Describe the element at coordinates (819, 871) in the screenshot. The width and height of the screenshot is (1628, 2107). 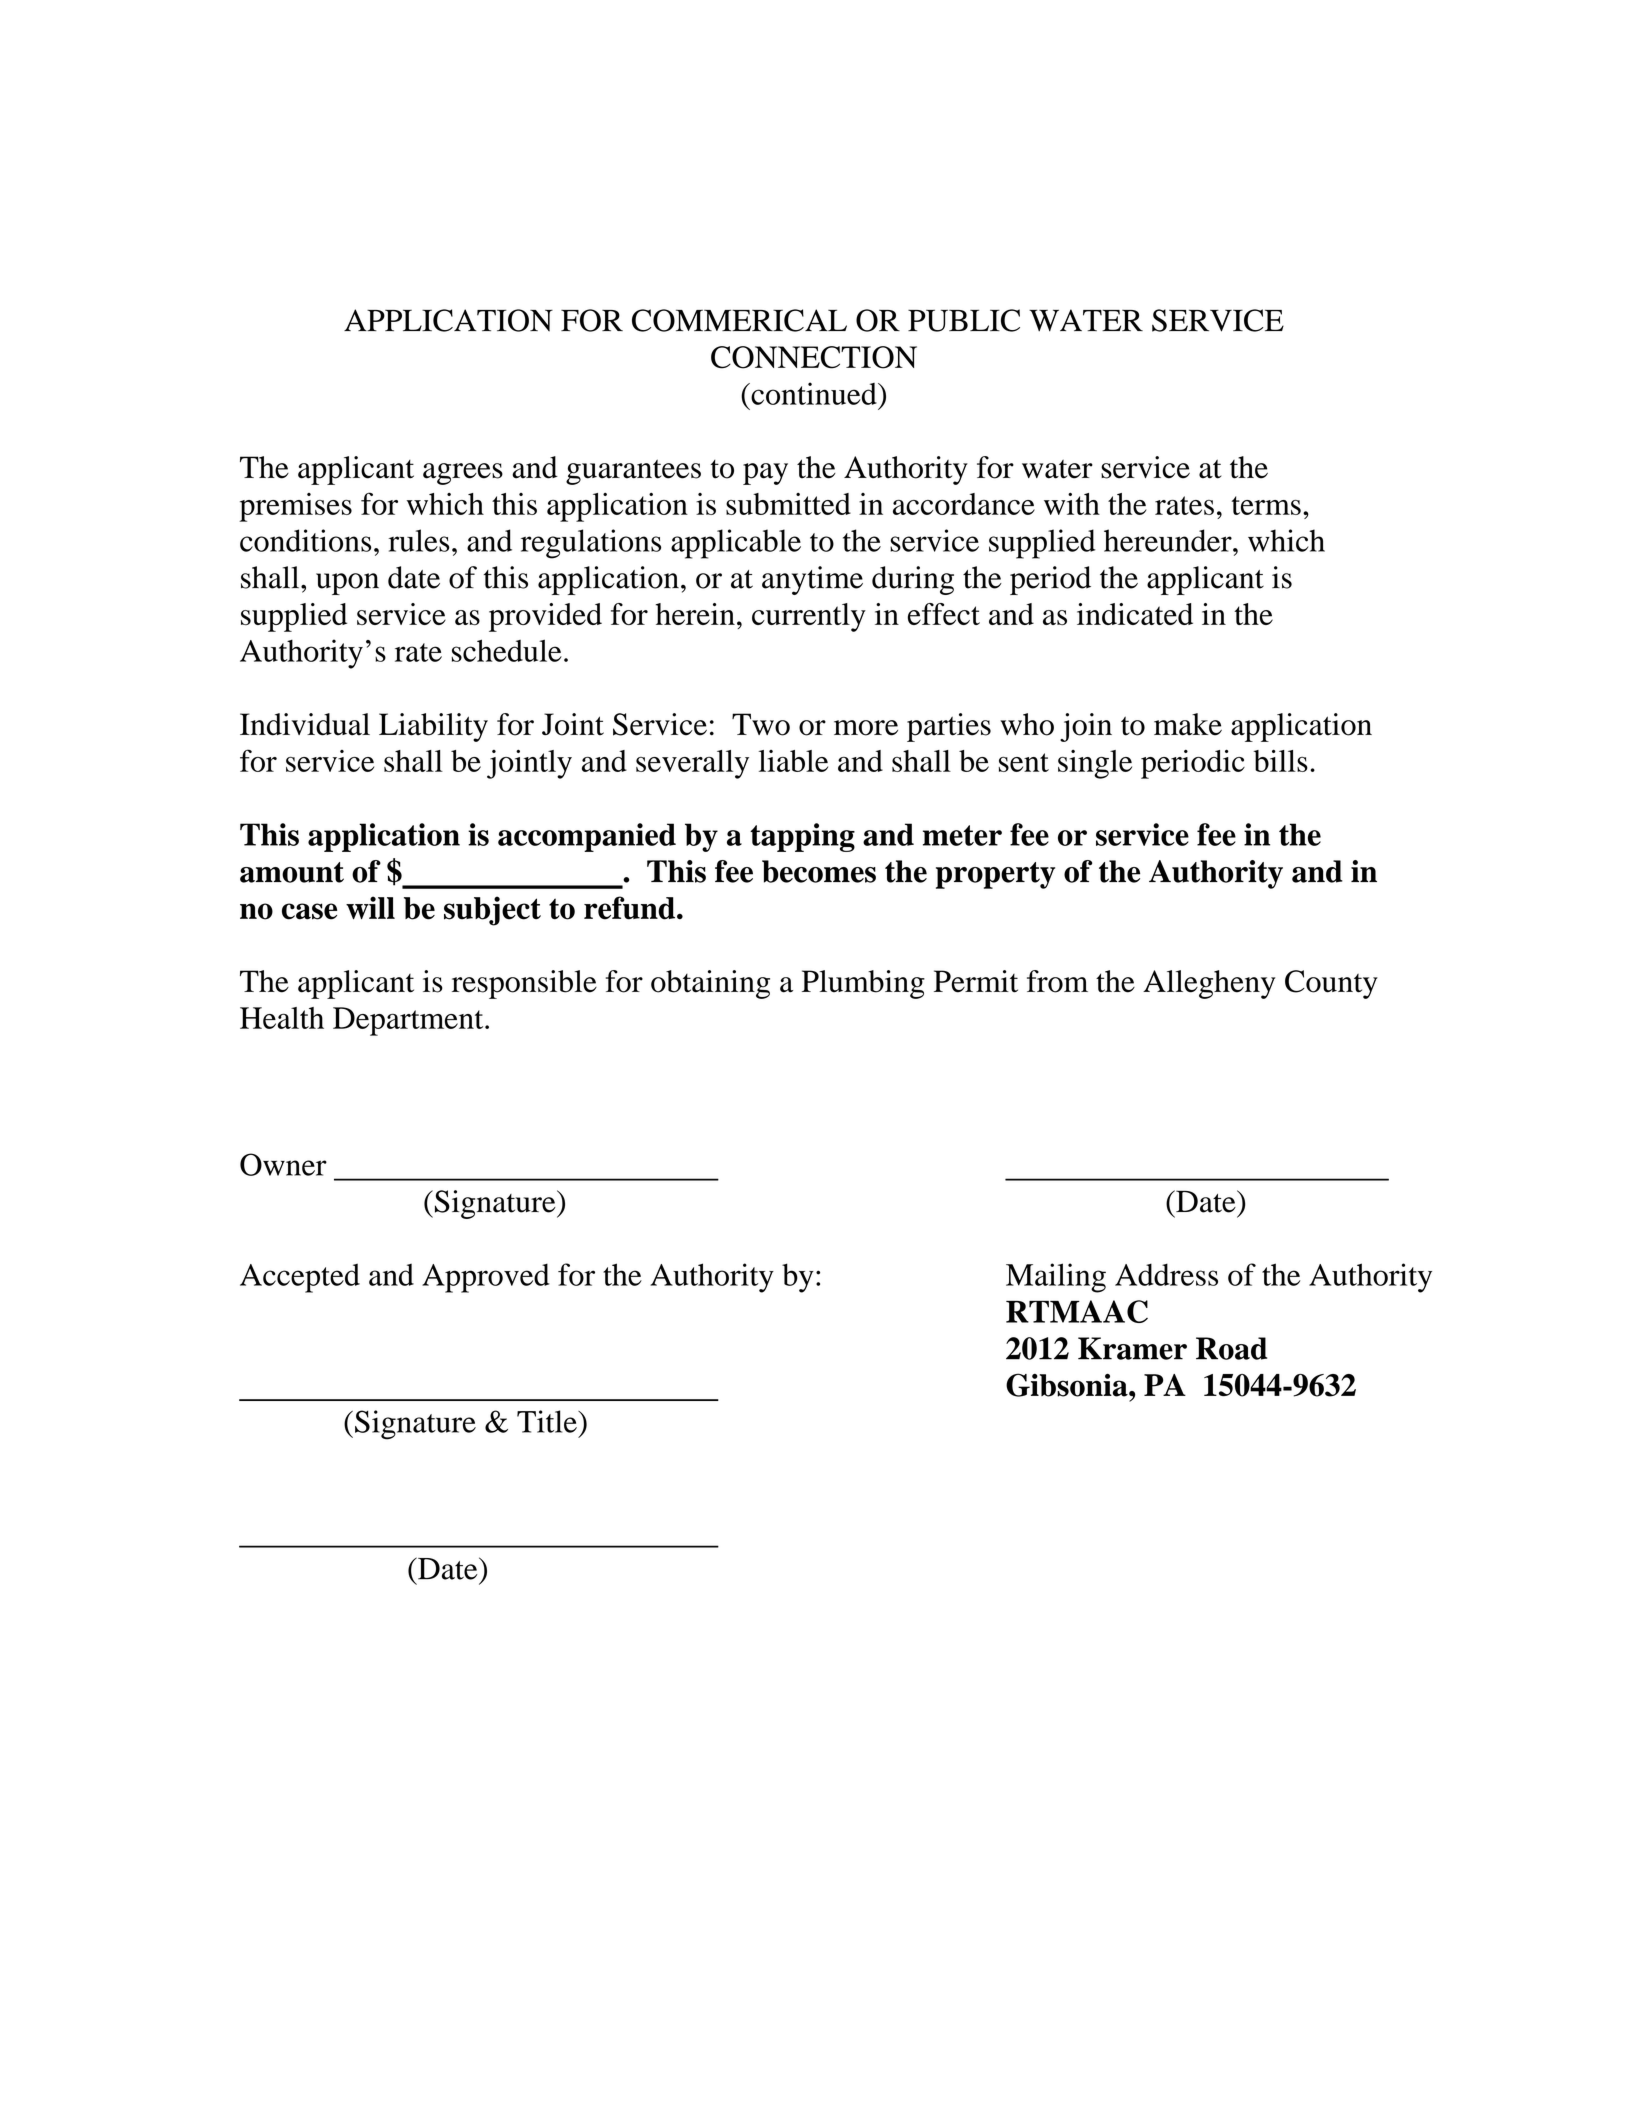
I see `becomes` at that location.
